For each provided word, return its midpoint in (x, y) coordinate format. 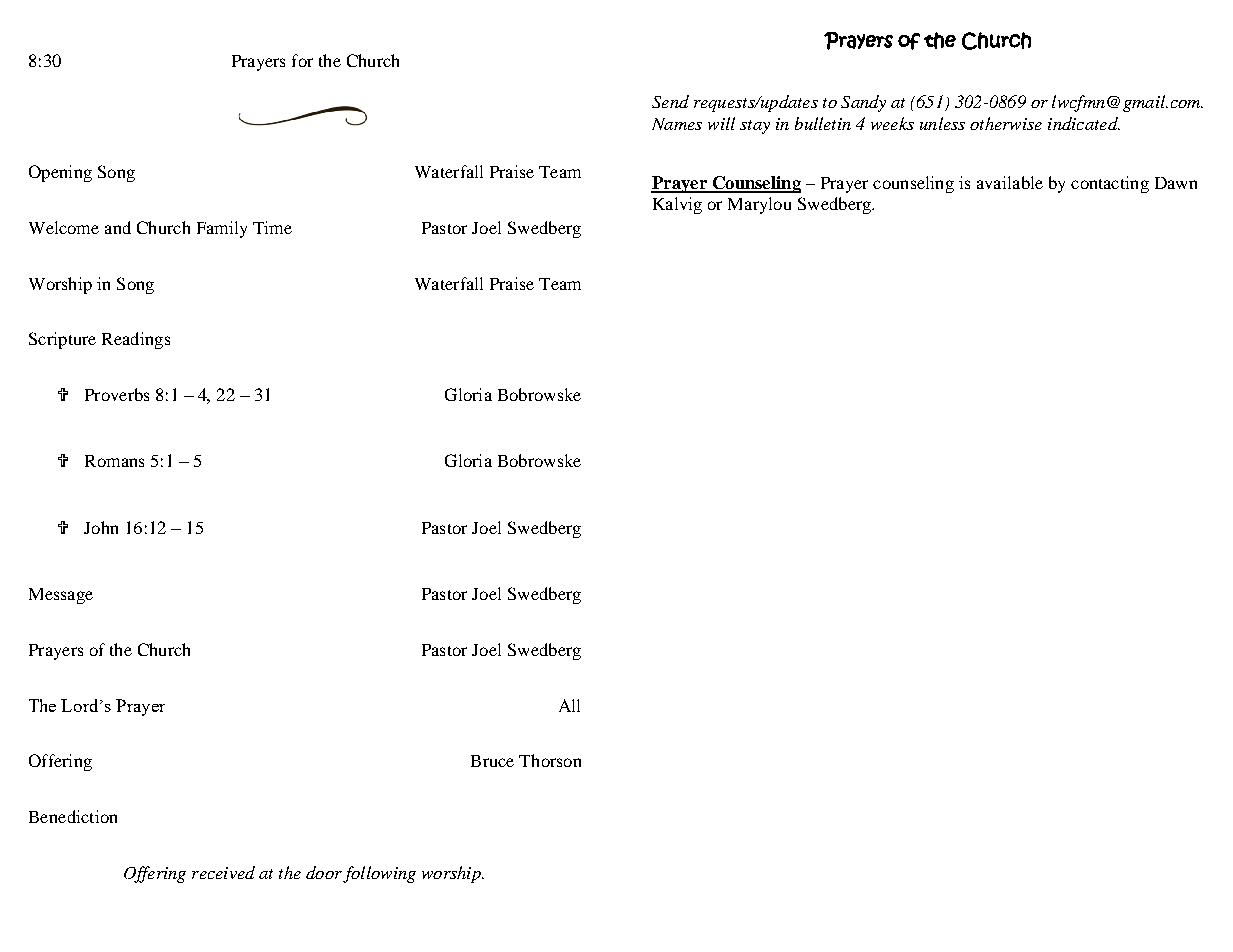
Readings (136, 340)
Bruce (492, 761)
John (101, 527)
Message (61, 596)
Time (272, 227)
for (302, 60)
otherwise (1006, 123)
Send (670, 101)
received (223, 872)
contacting (1110, 184)
